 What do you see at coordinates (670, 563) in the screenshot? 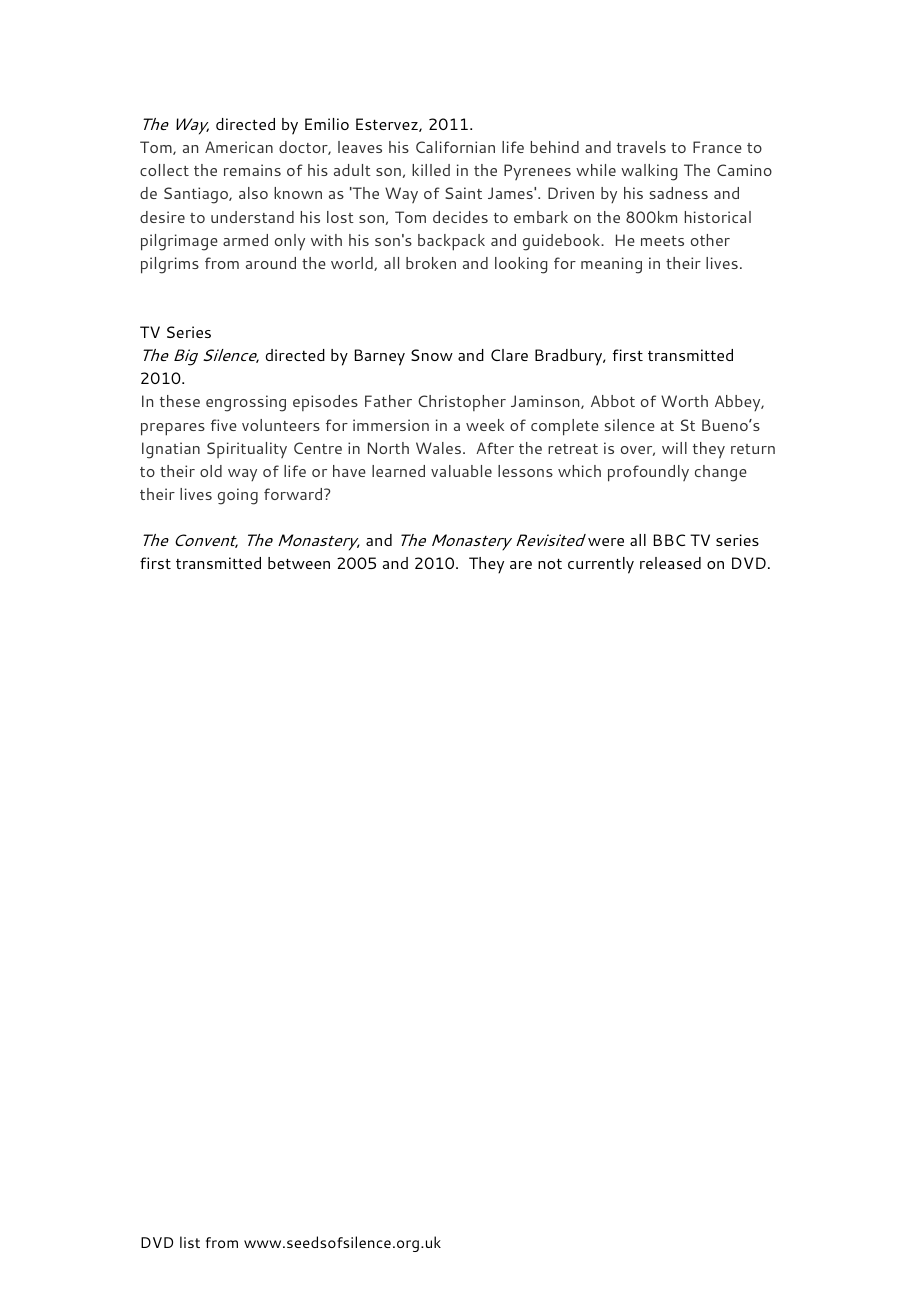
I see `released` at bounding box center [670, 563].
